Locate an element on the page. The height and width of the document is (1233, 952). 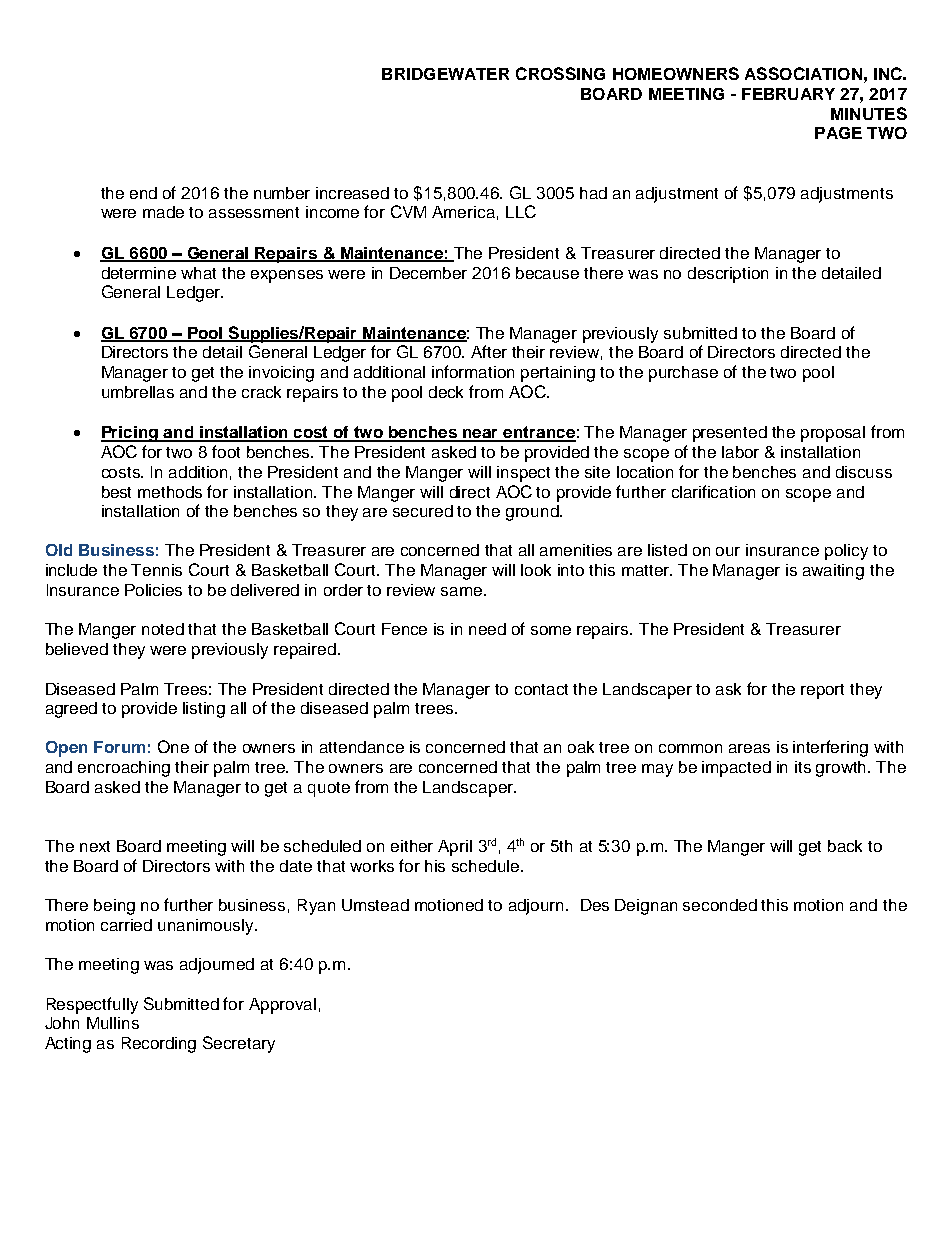
Mullins is located at coordinates (113, 1023).
